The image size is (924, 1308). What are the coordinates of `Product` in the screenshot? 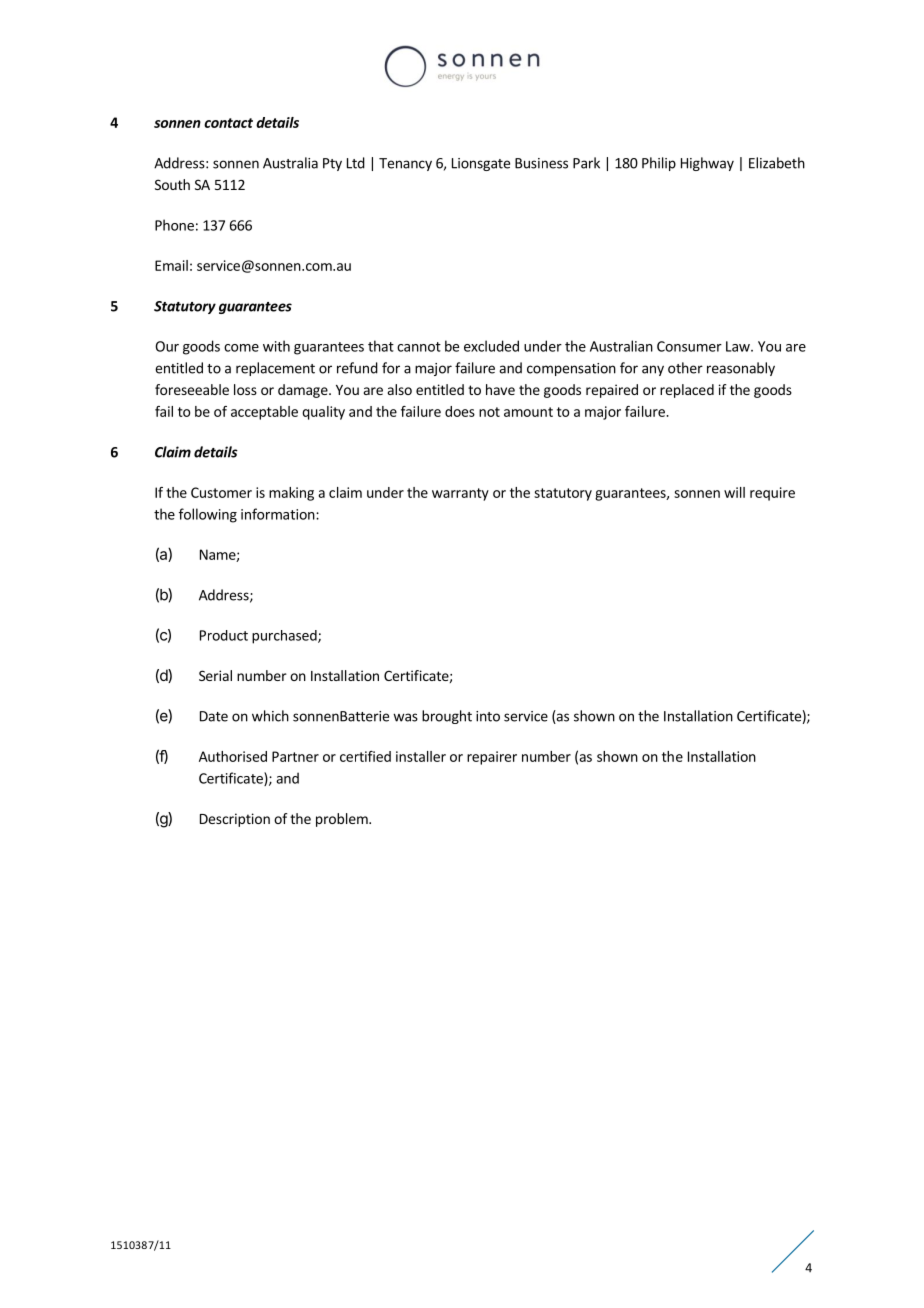 It's located at (224, 635).
